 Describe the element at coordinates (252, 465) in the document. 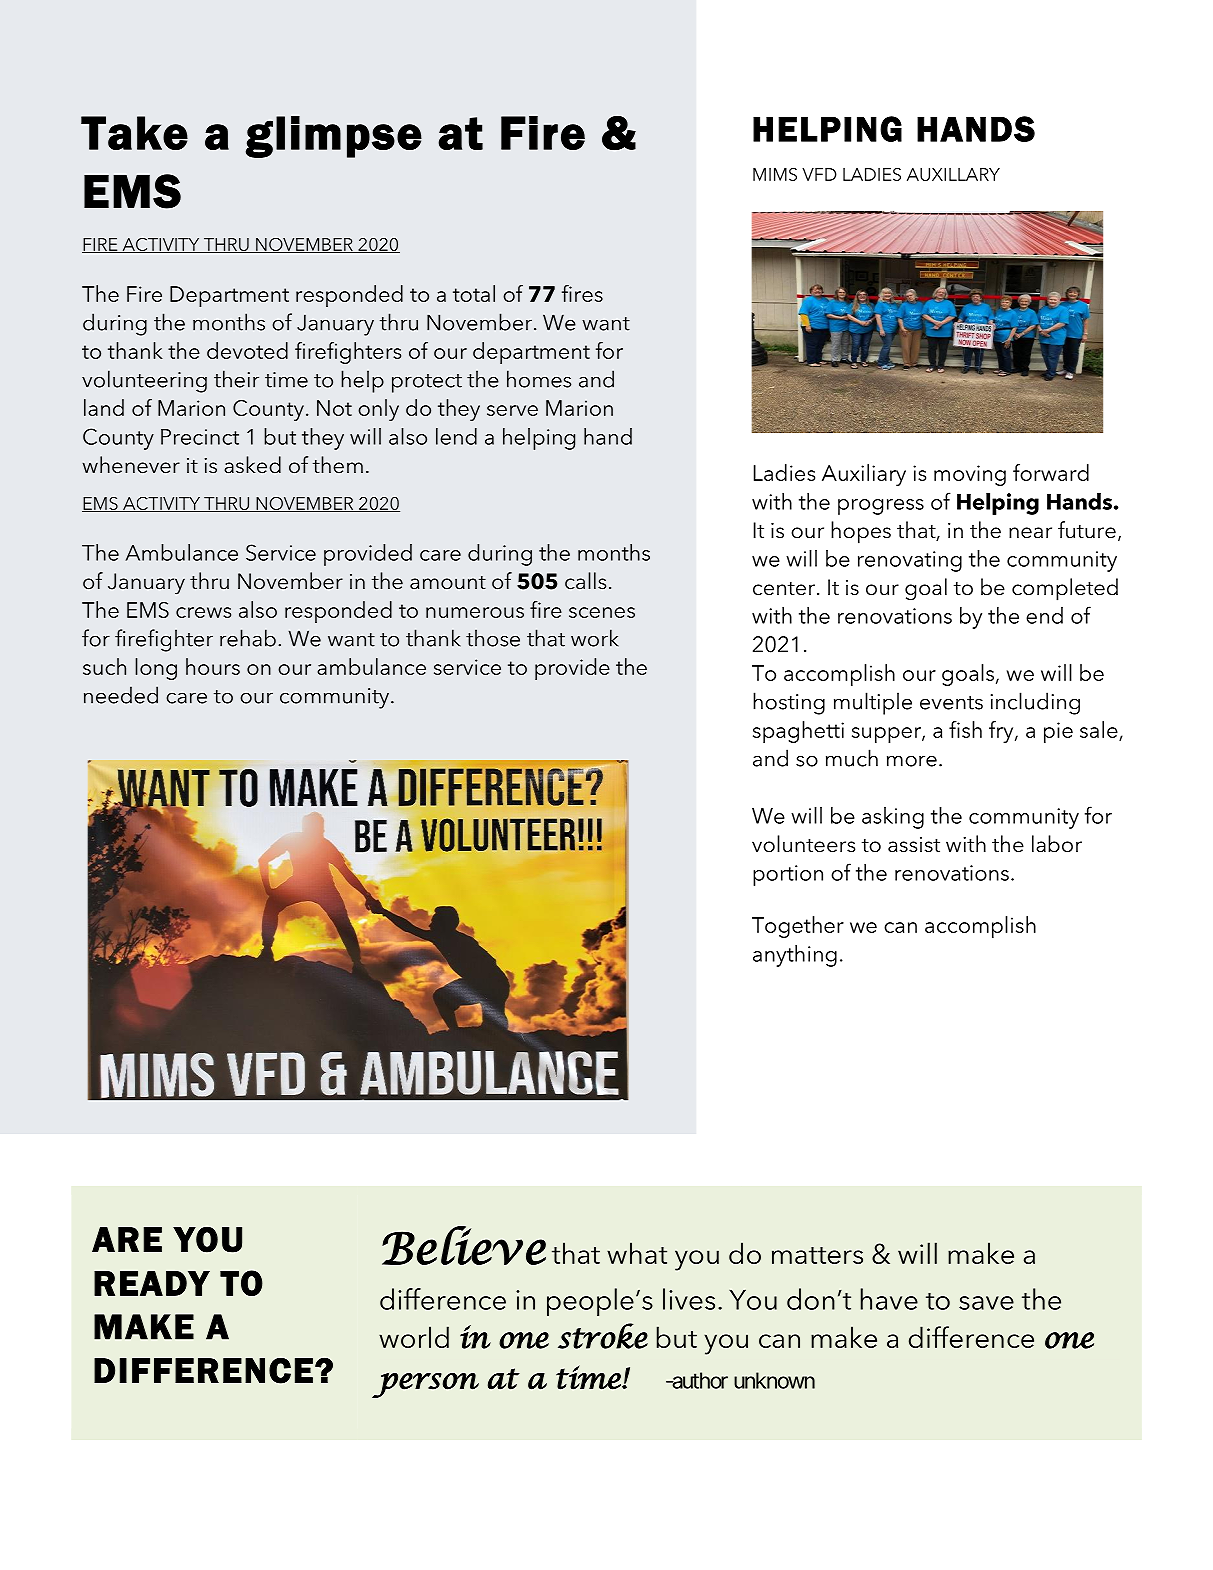

I see `asked` at that location.
